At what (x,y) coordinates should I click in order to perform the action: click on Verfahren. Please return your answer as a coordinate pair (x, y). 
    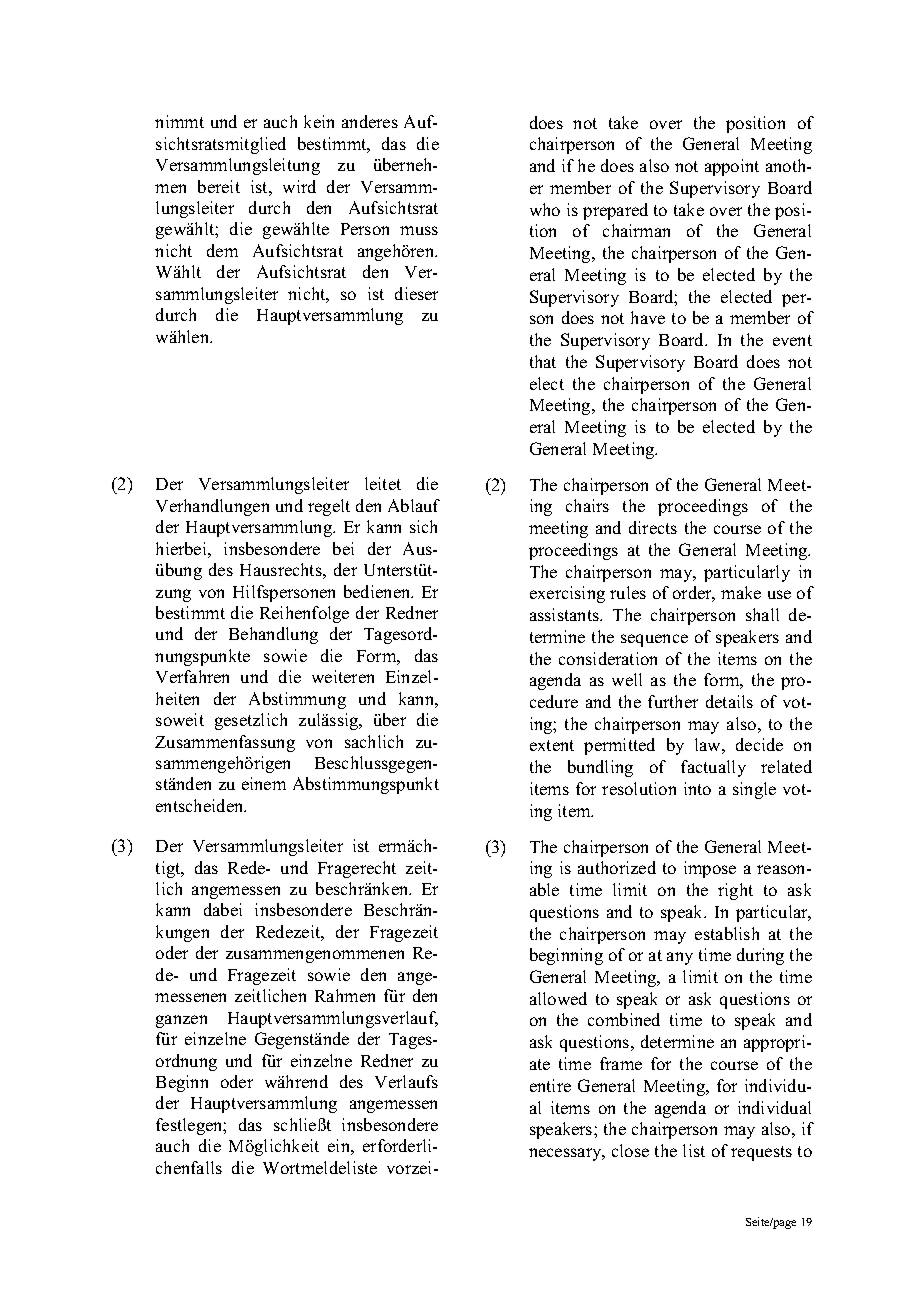
    Looking at the image, I should click on (192, 676).
